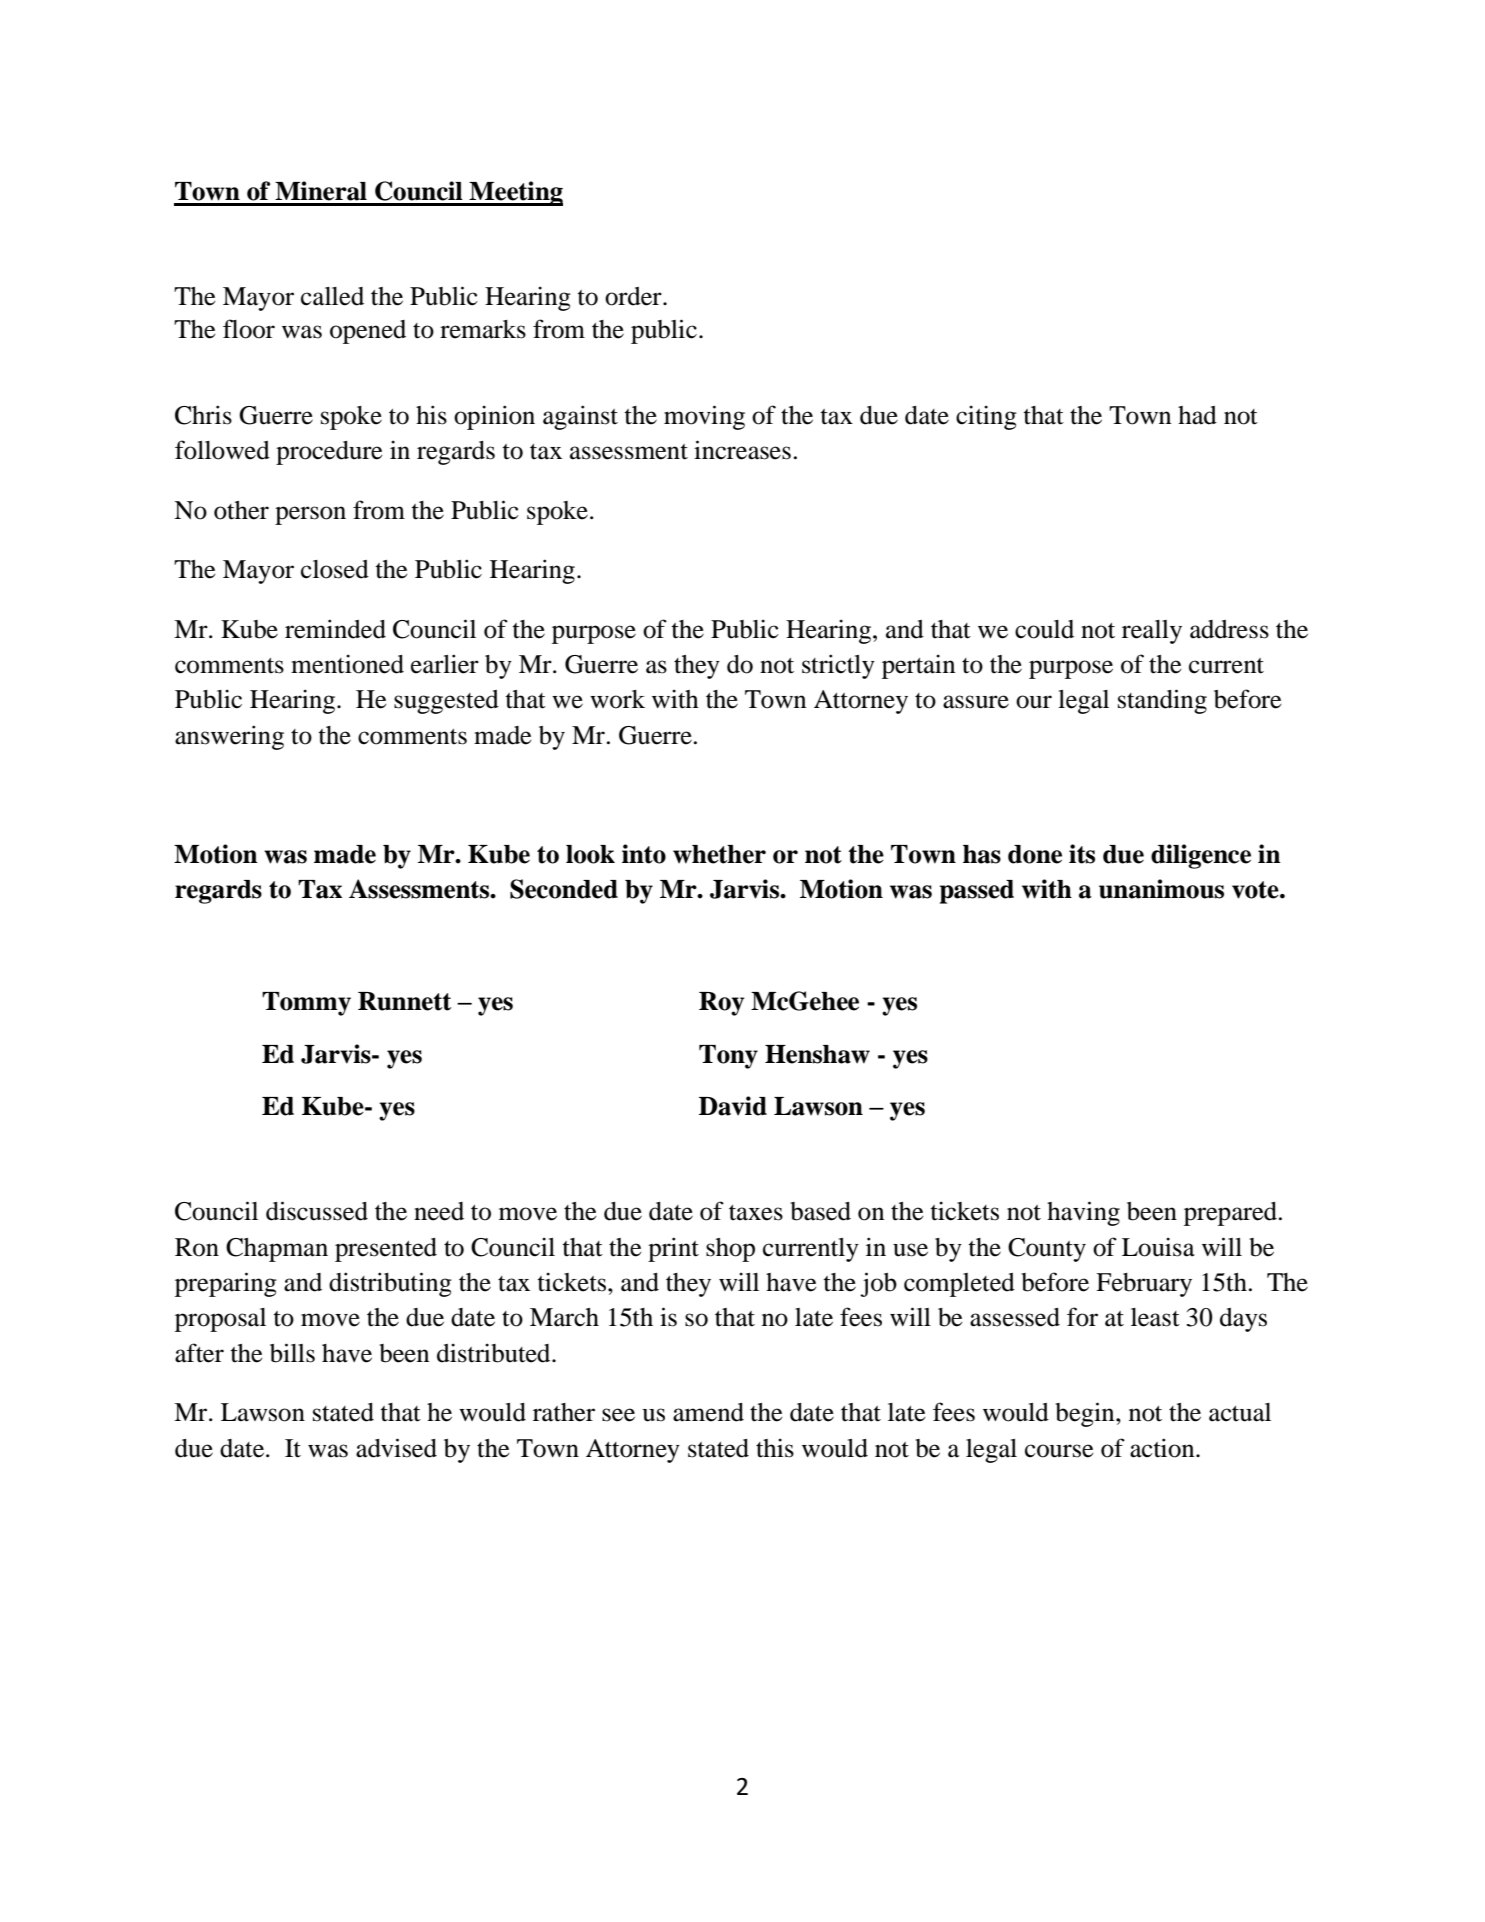 This screenshot has height=1922, width=1485. What do you see at coordinates (1161, 889) in the screenshot?
I see `unanimous` at bounding box center [1161, 889].
